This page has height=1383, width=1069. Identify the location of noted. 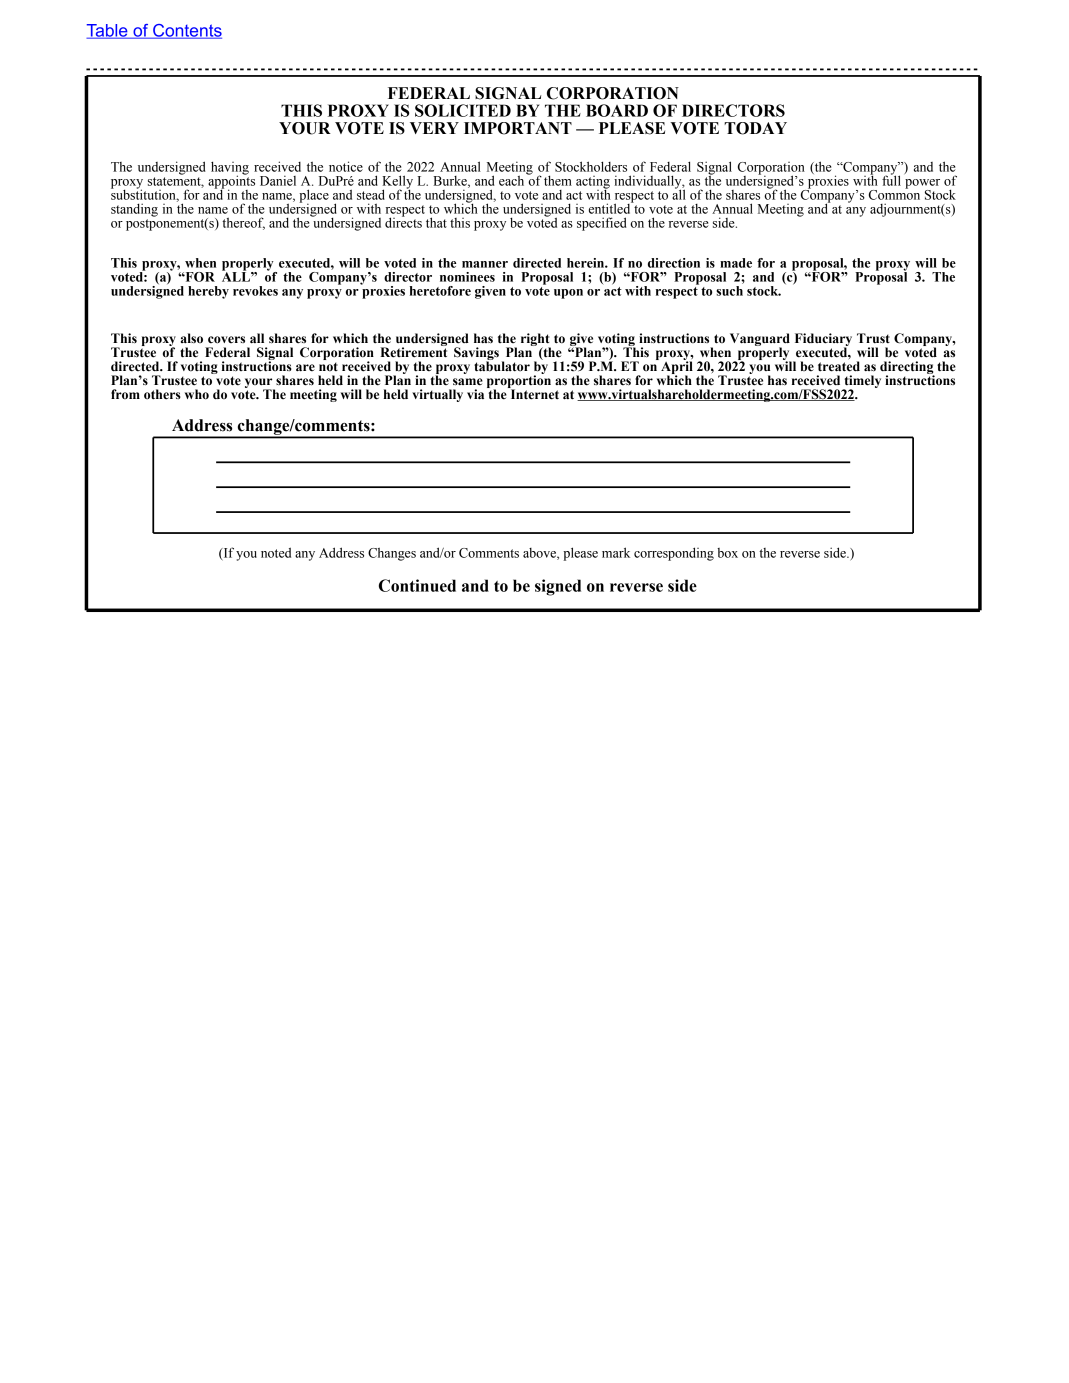
(276, 552).
